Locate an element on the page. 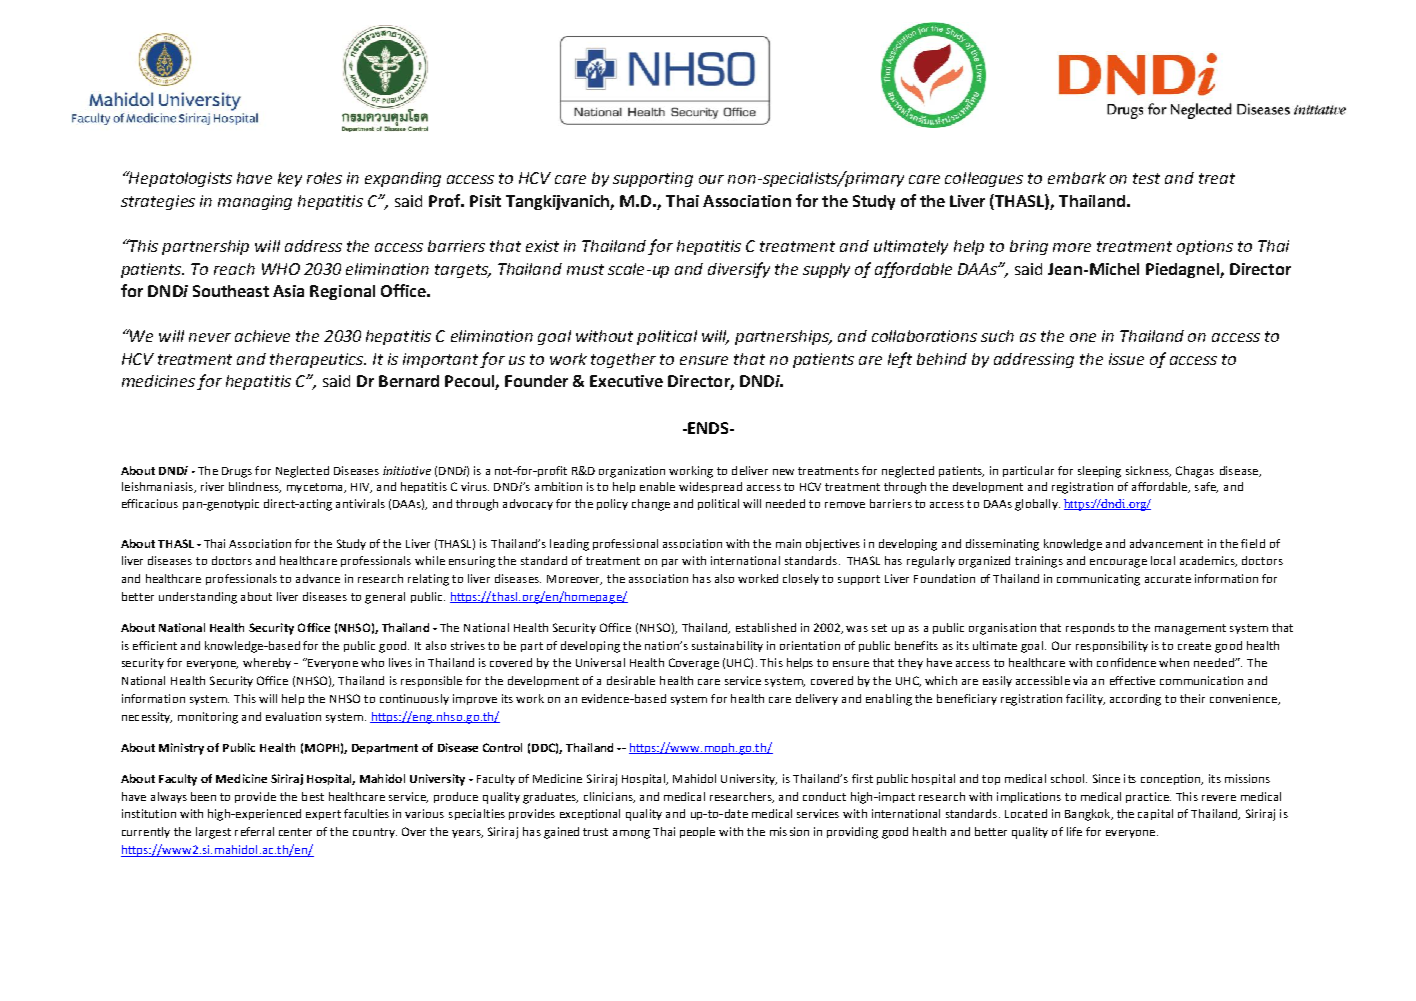 The width and height of the page is (1416, 1001). exist is located at coordinates (542, 246).
